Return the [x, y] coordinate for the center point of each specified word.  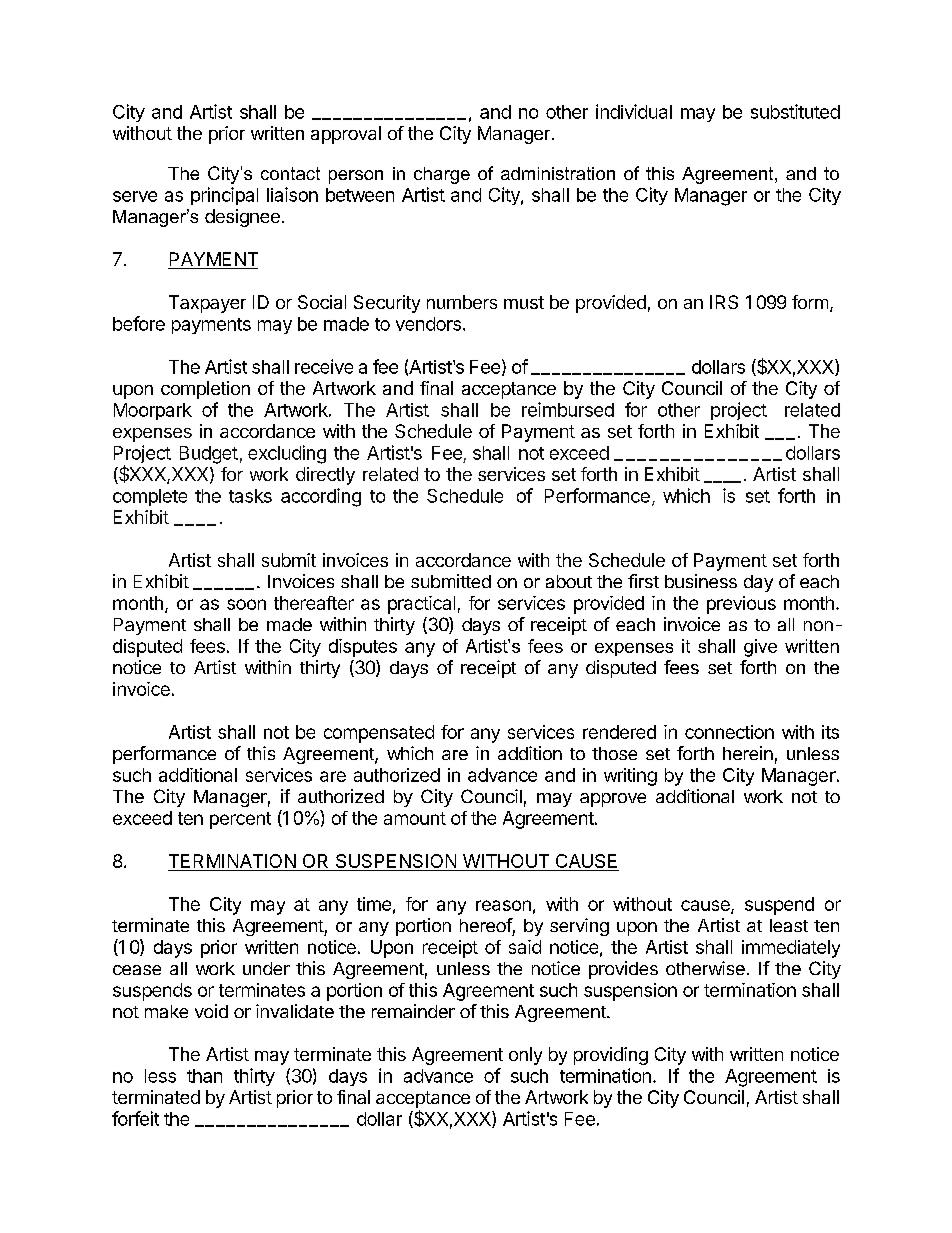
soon [246, 604]
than [204, 1076]
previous [741, 605]
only [525, 1056]
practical [421, 605]
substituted [795, 111]
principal [224, 196]
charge [442, 175]
